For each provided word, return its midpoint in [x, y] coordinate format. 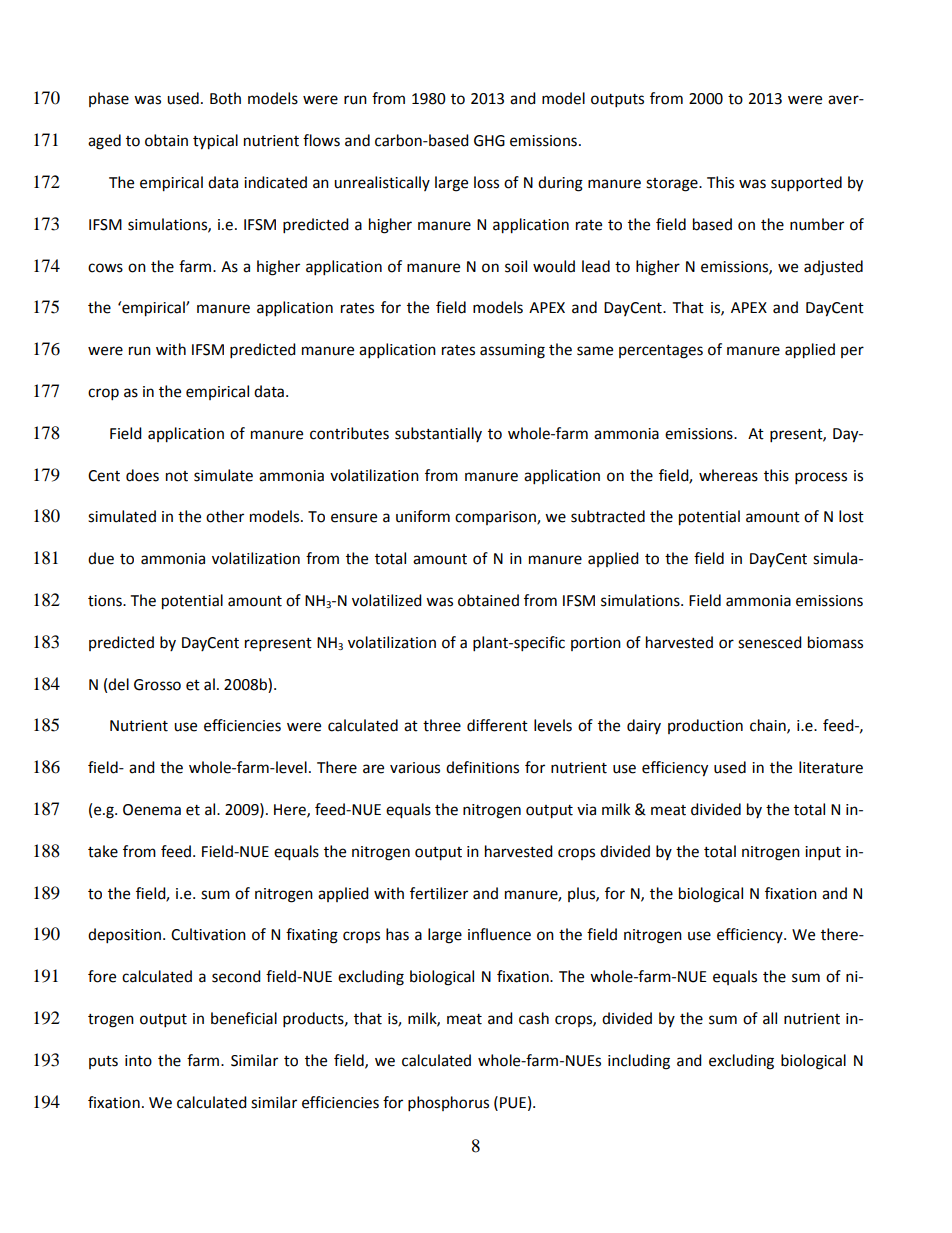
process [821, 478]
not [177, 476]
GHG [489, 141]
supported [806, 184]
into [138, 1061]
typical [215, 142]
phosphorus [448, 1104]
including [639, 1062]
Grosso [157, 685]
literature [831, 767]
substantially [438, 434]
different [497, 725]
